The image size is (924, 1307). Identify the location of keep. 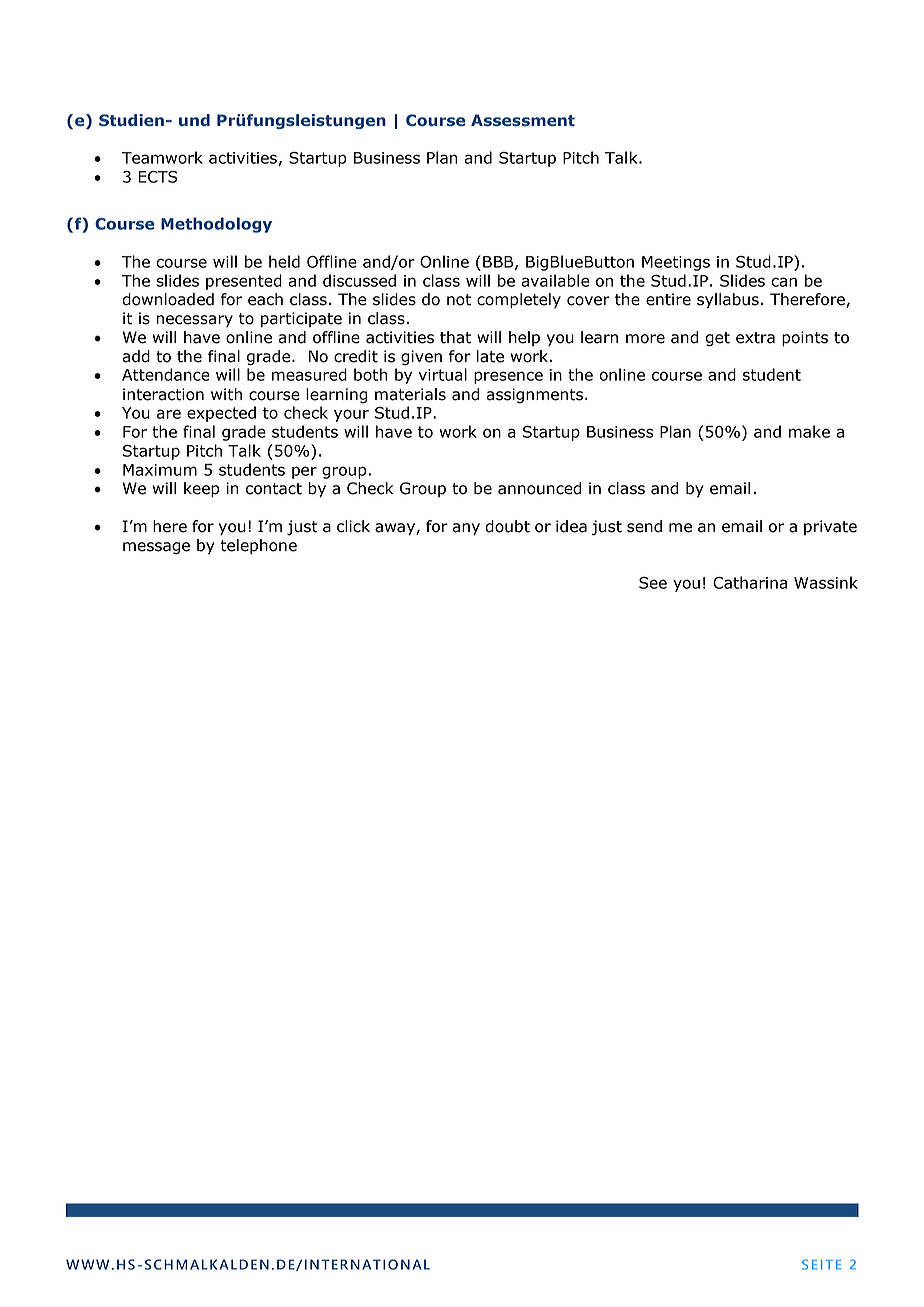
(202, 490).
